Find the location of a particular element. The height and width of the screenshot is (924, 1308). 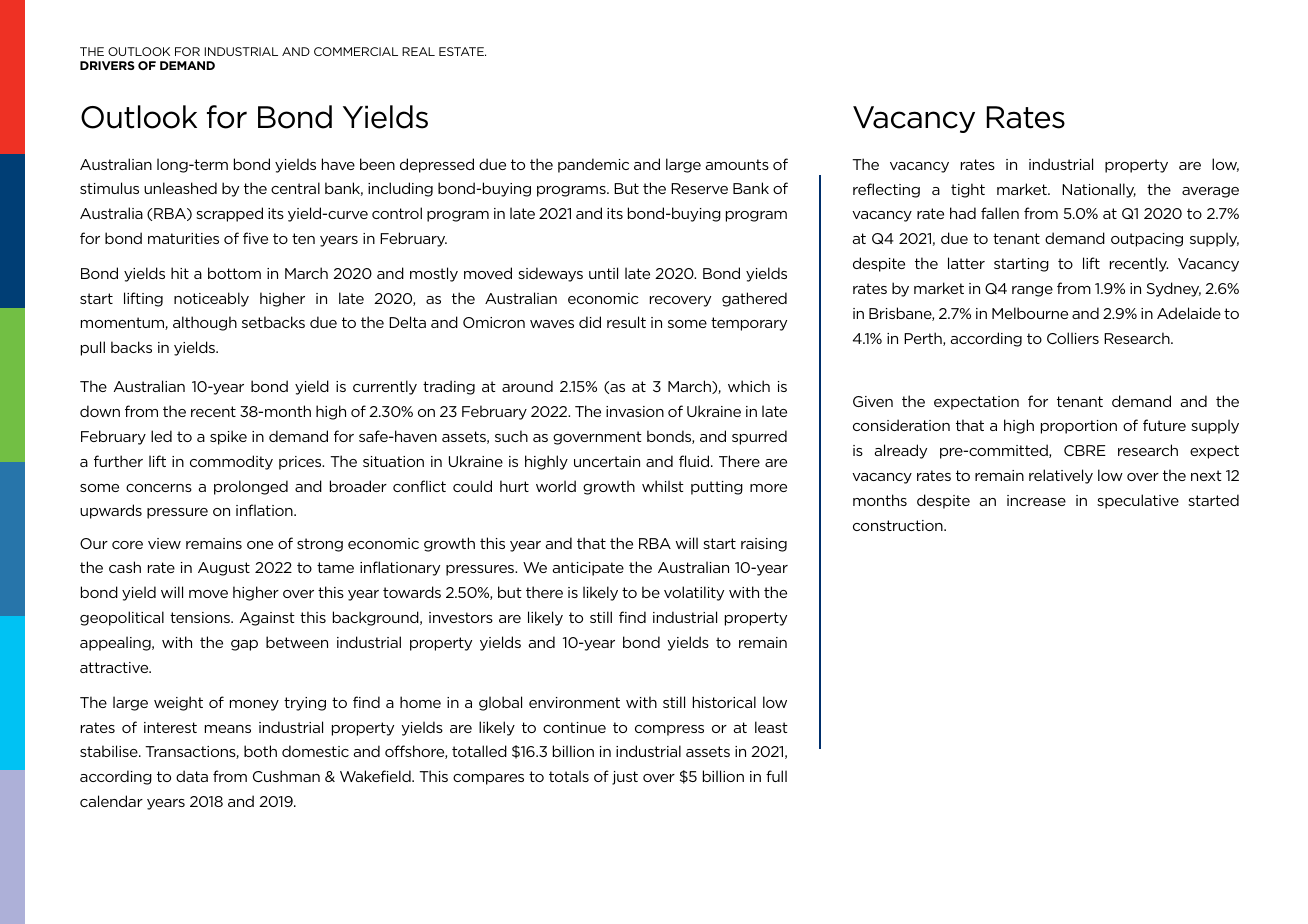

increase is located at coordinates (1036, 500).
